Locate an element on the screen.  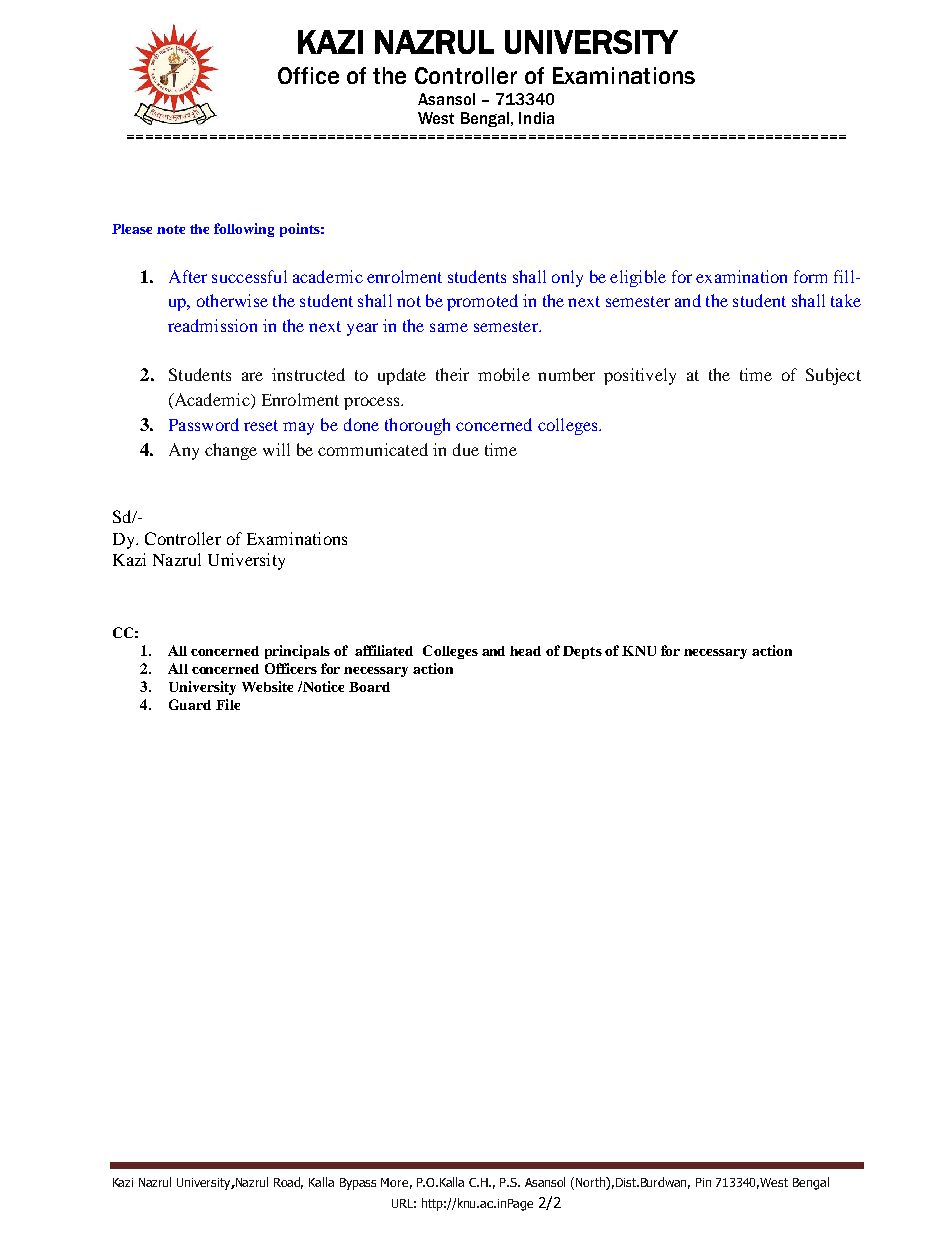
head is located at coordinates (525, 651).
